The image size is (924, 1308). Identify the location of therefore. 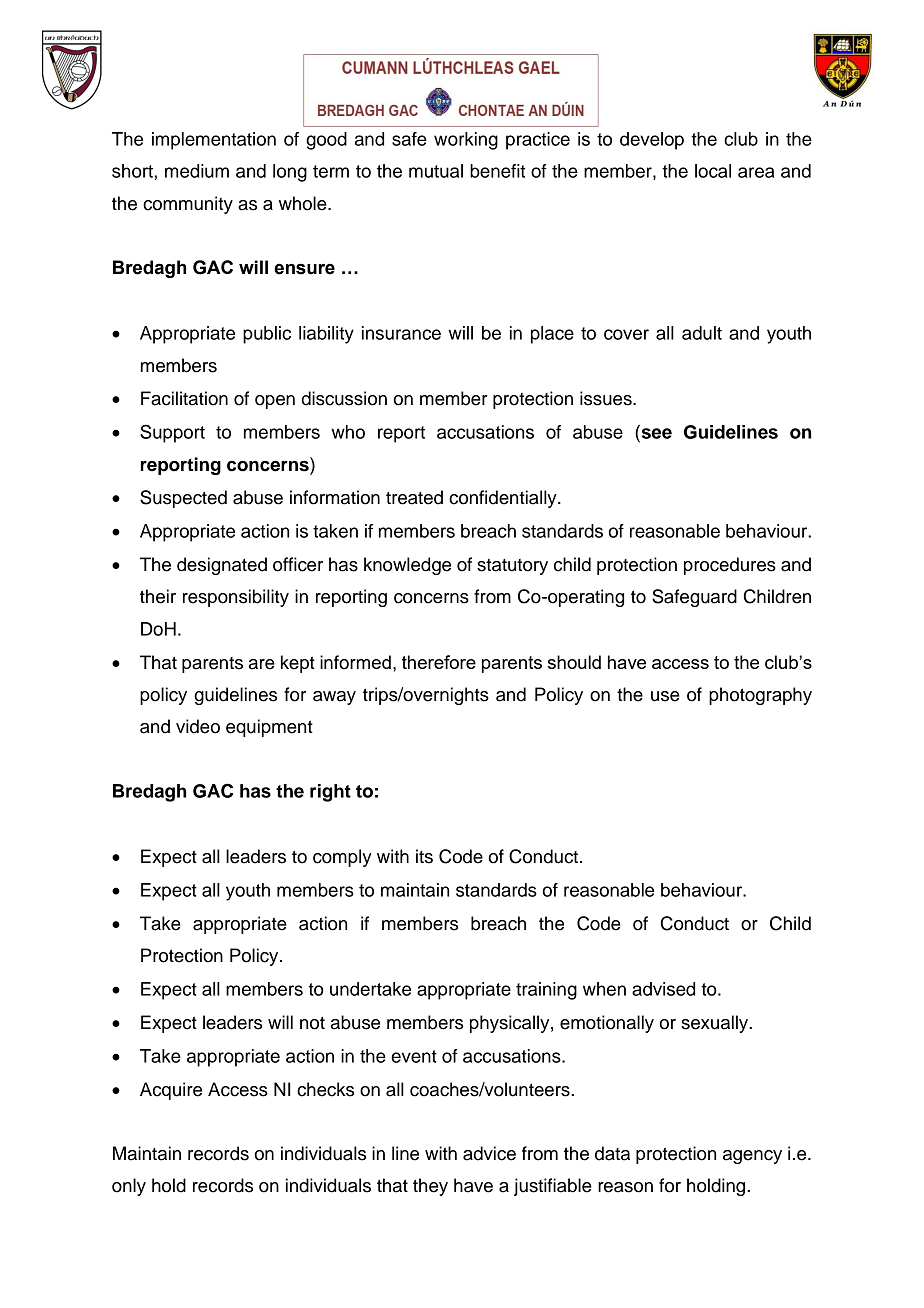
(439, 662).
